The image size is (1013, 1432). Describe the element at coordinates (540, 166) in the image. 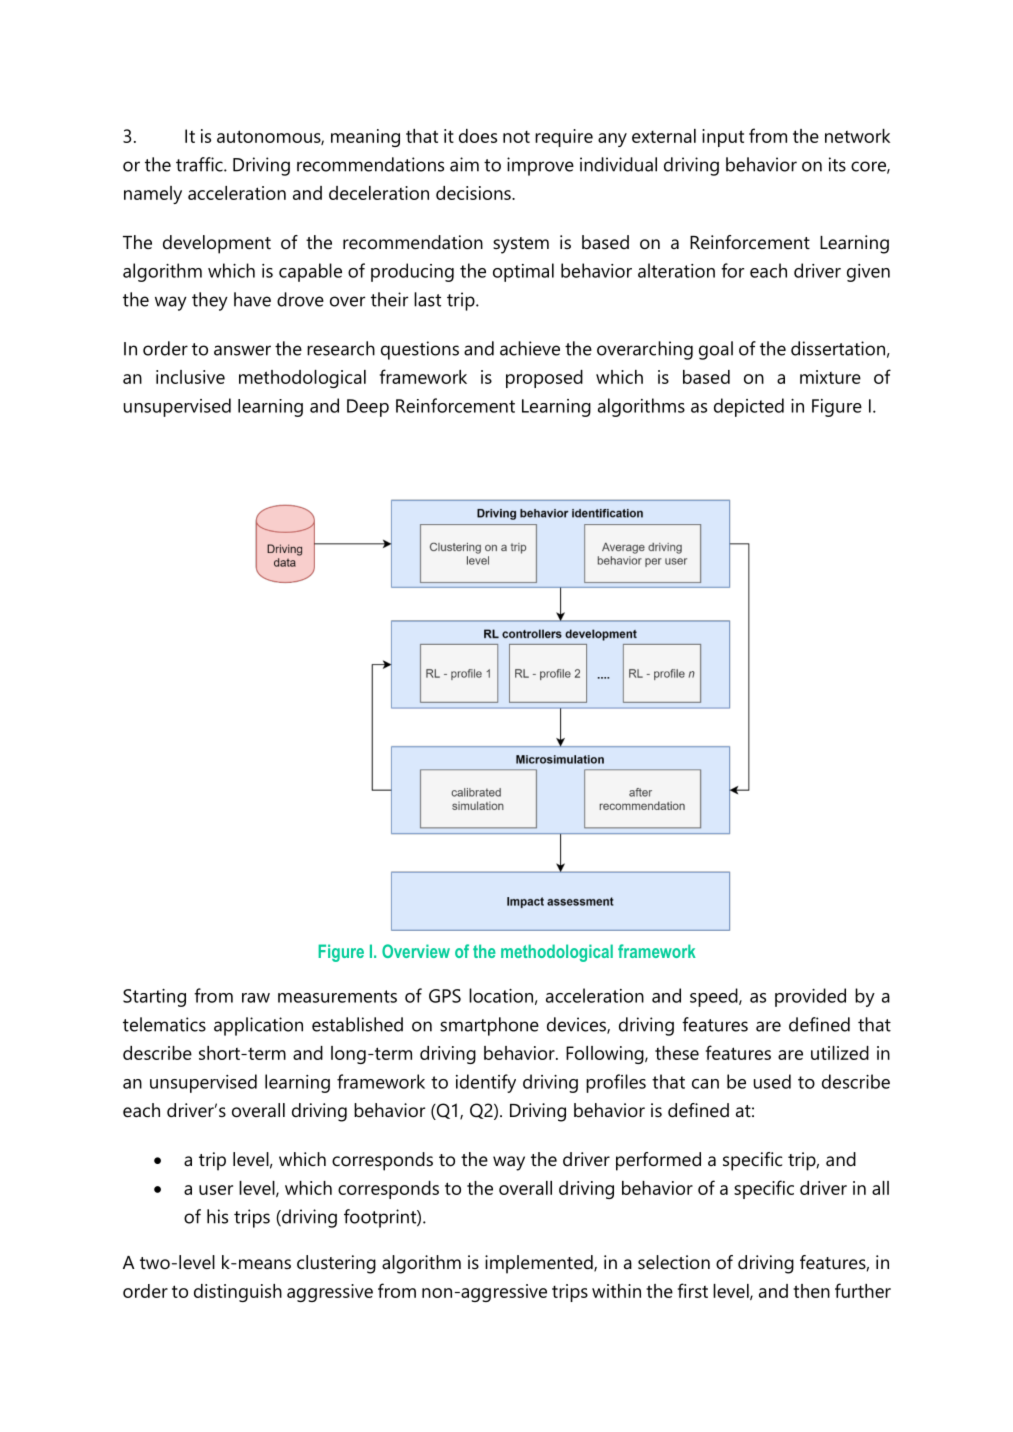

I see `improve` at that location.
